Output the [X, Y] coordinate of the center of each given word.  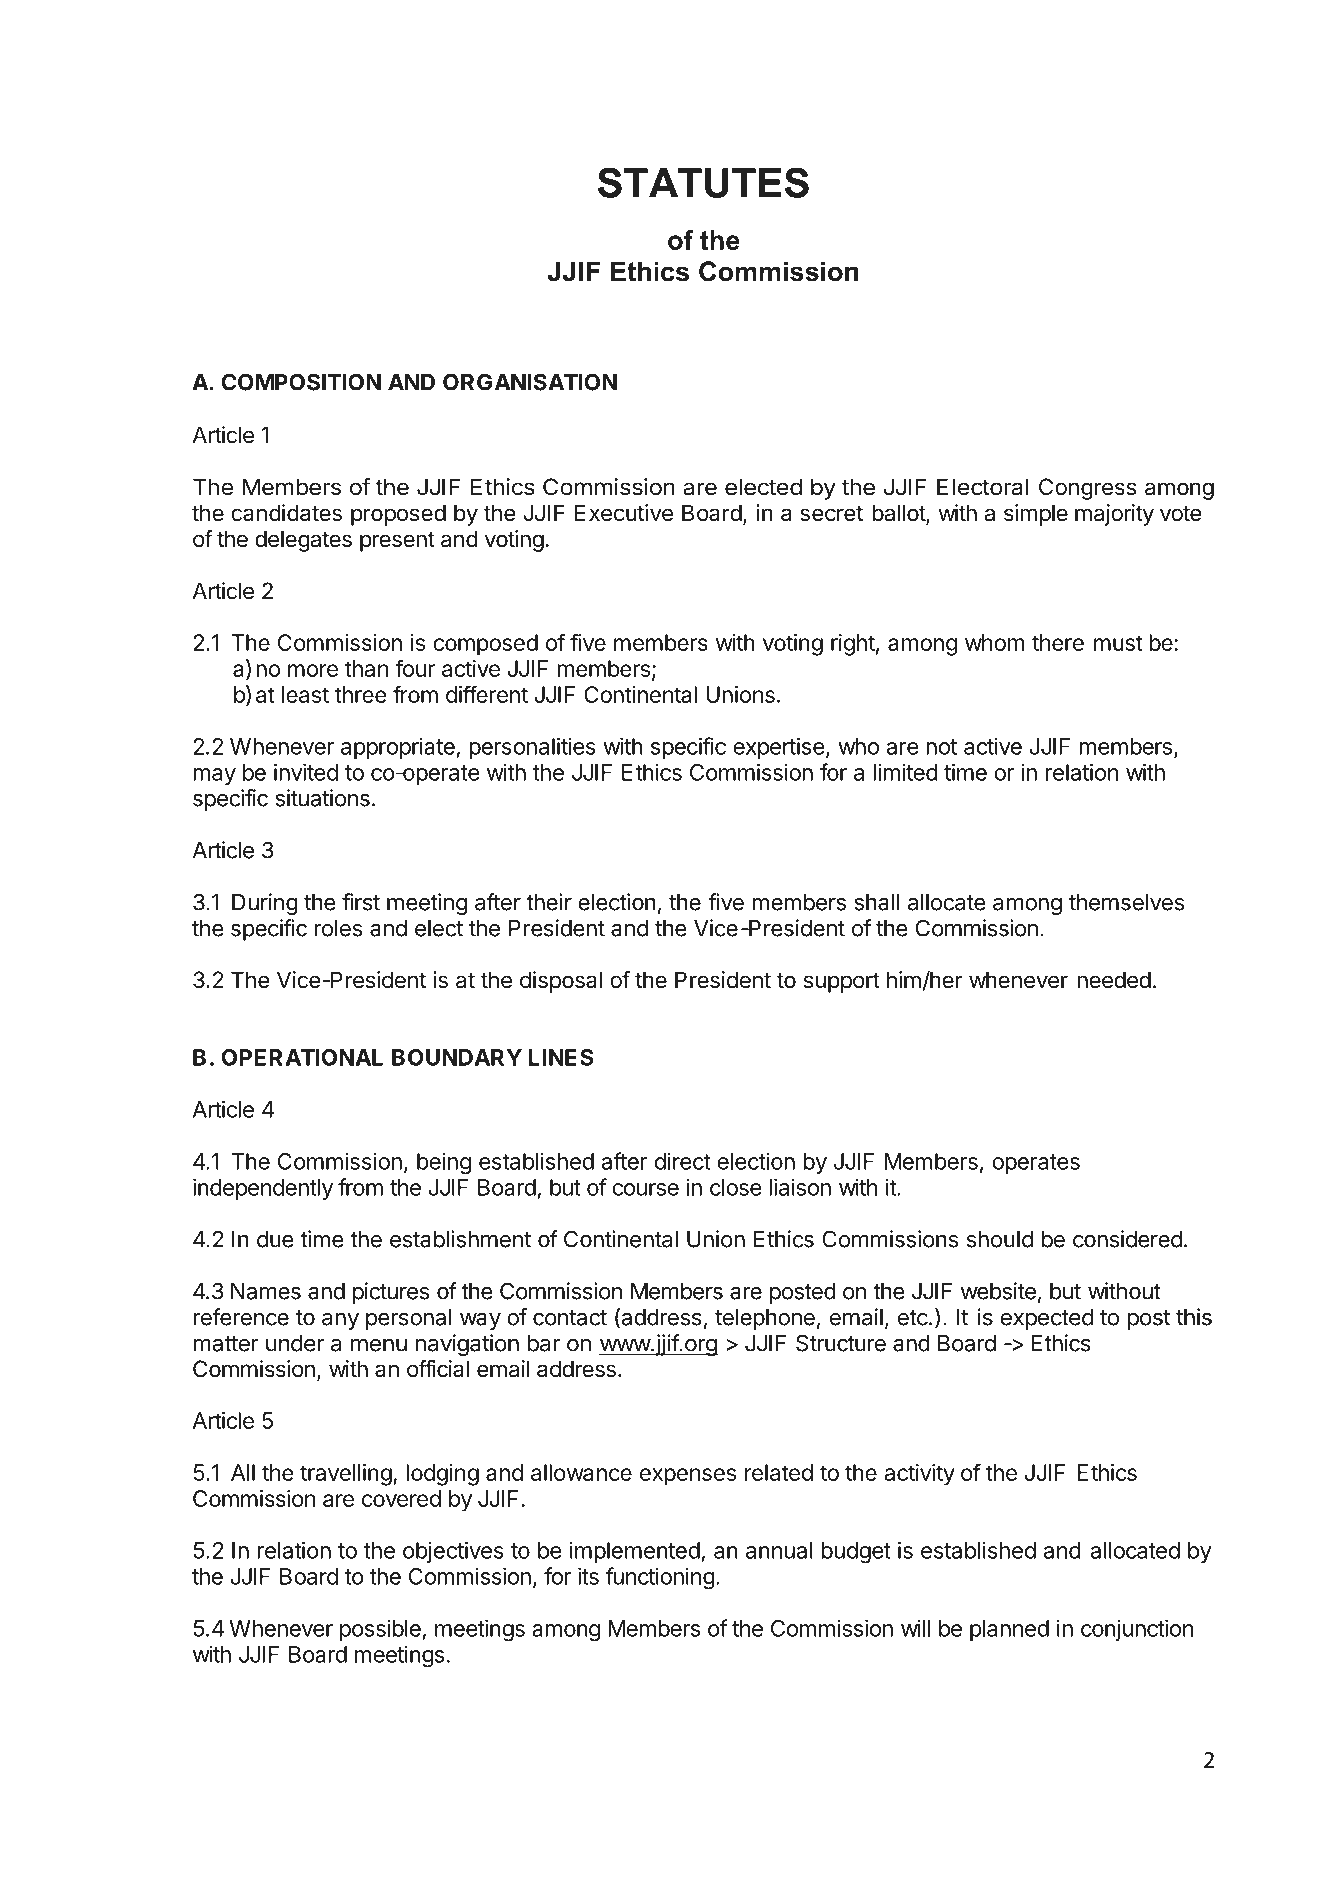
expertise [779, 748]
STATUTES [703, 182]
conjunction [1137, 1630]
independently [263, 1189]
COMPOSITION [301, 382]
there [1058, 642]
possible [381, 1630]
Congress [1087, 489]
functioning [660, 1578]
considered [1127, 1239]
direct [682, 1161]
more [313, 670]
